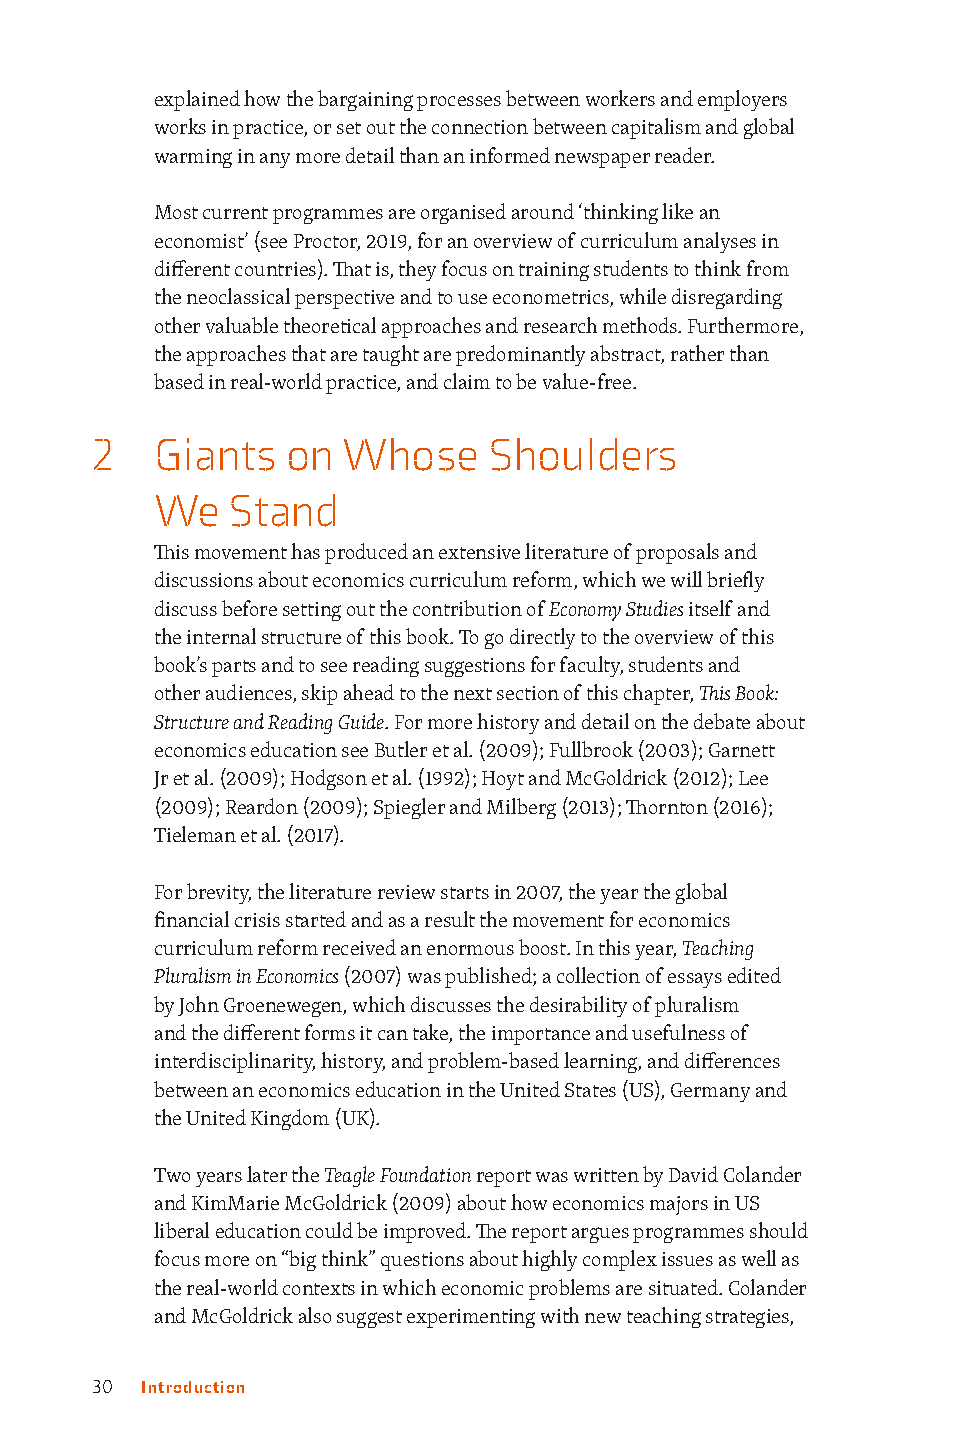  Describe the element at coordinates (219, 893) in the screenshot. I see `brevity` at that location.
